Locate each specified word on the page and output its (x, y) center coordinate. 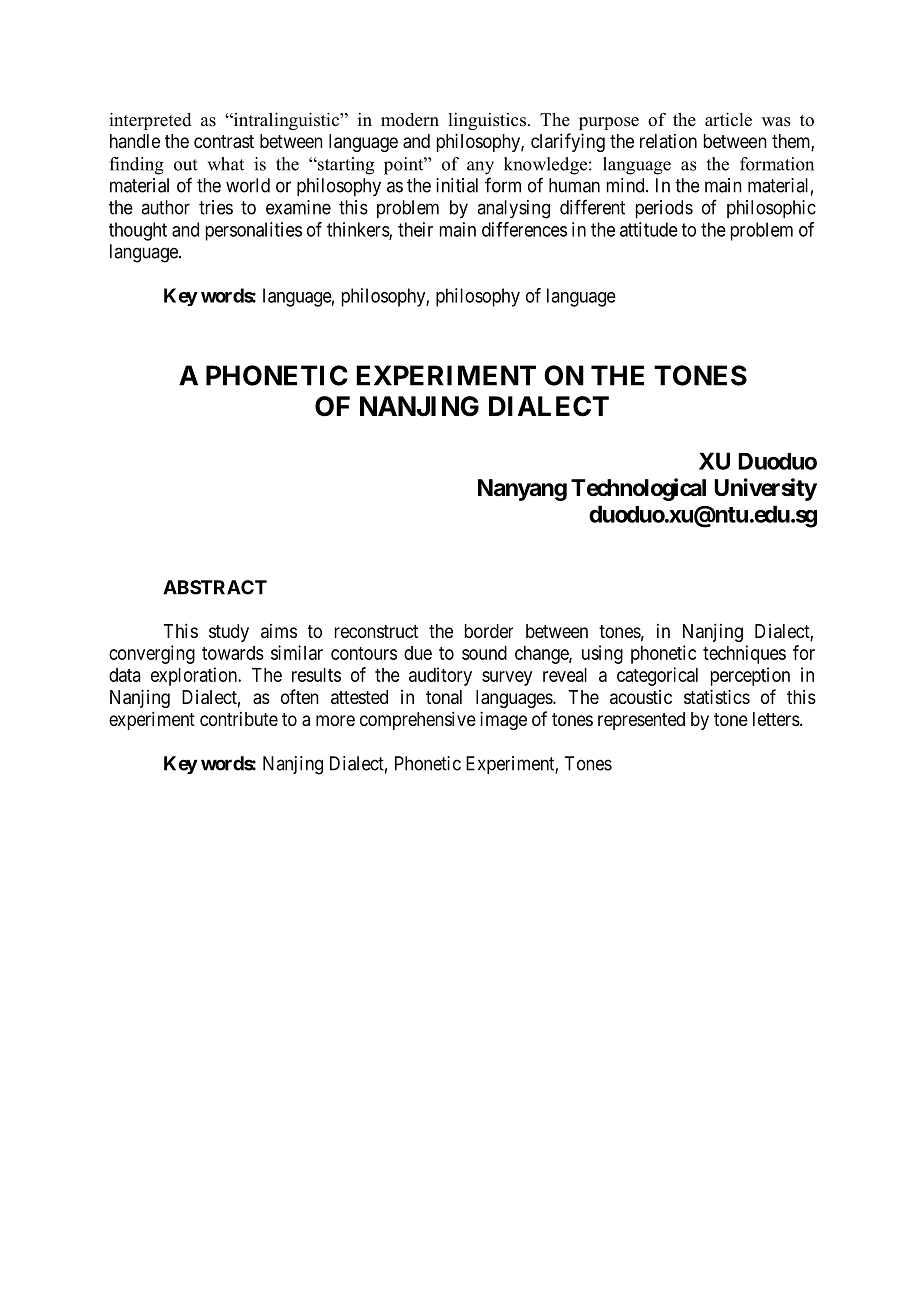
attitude (649, 229)
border (489, 631)
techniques (744, 654)
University (765, 489)
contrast (224, 142)
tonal (444, 697)
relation (668, 140)
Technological (638, 489)
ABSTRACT (215, 587)
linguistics (487, 121)
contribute (239, 718)
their (415, 229)
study (229, 633)
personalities (254, 231)
